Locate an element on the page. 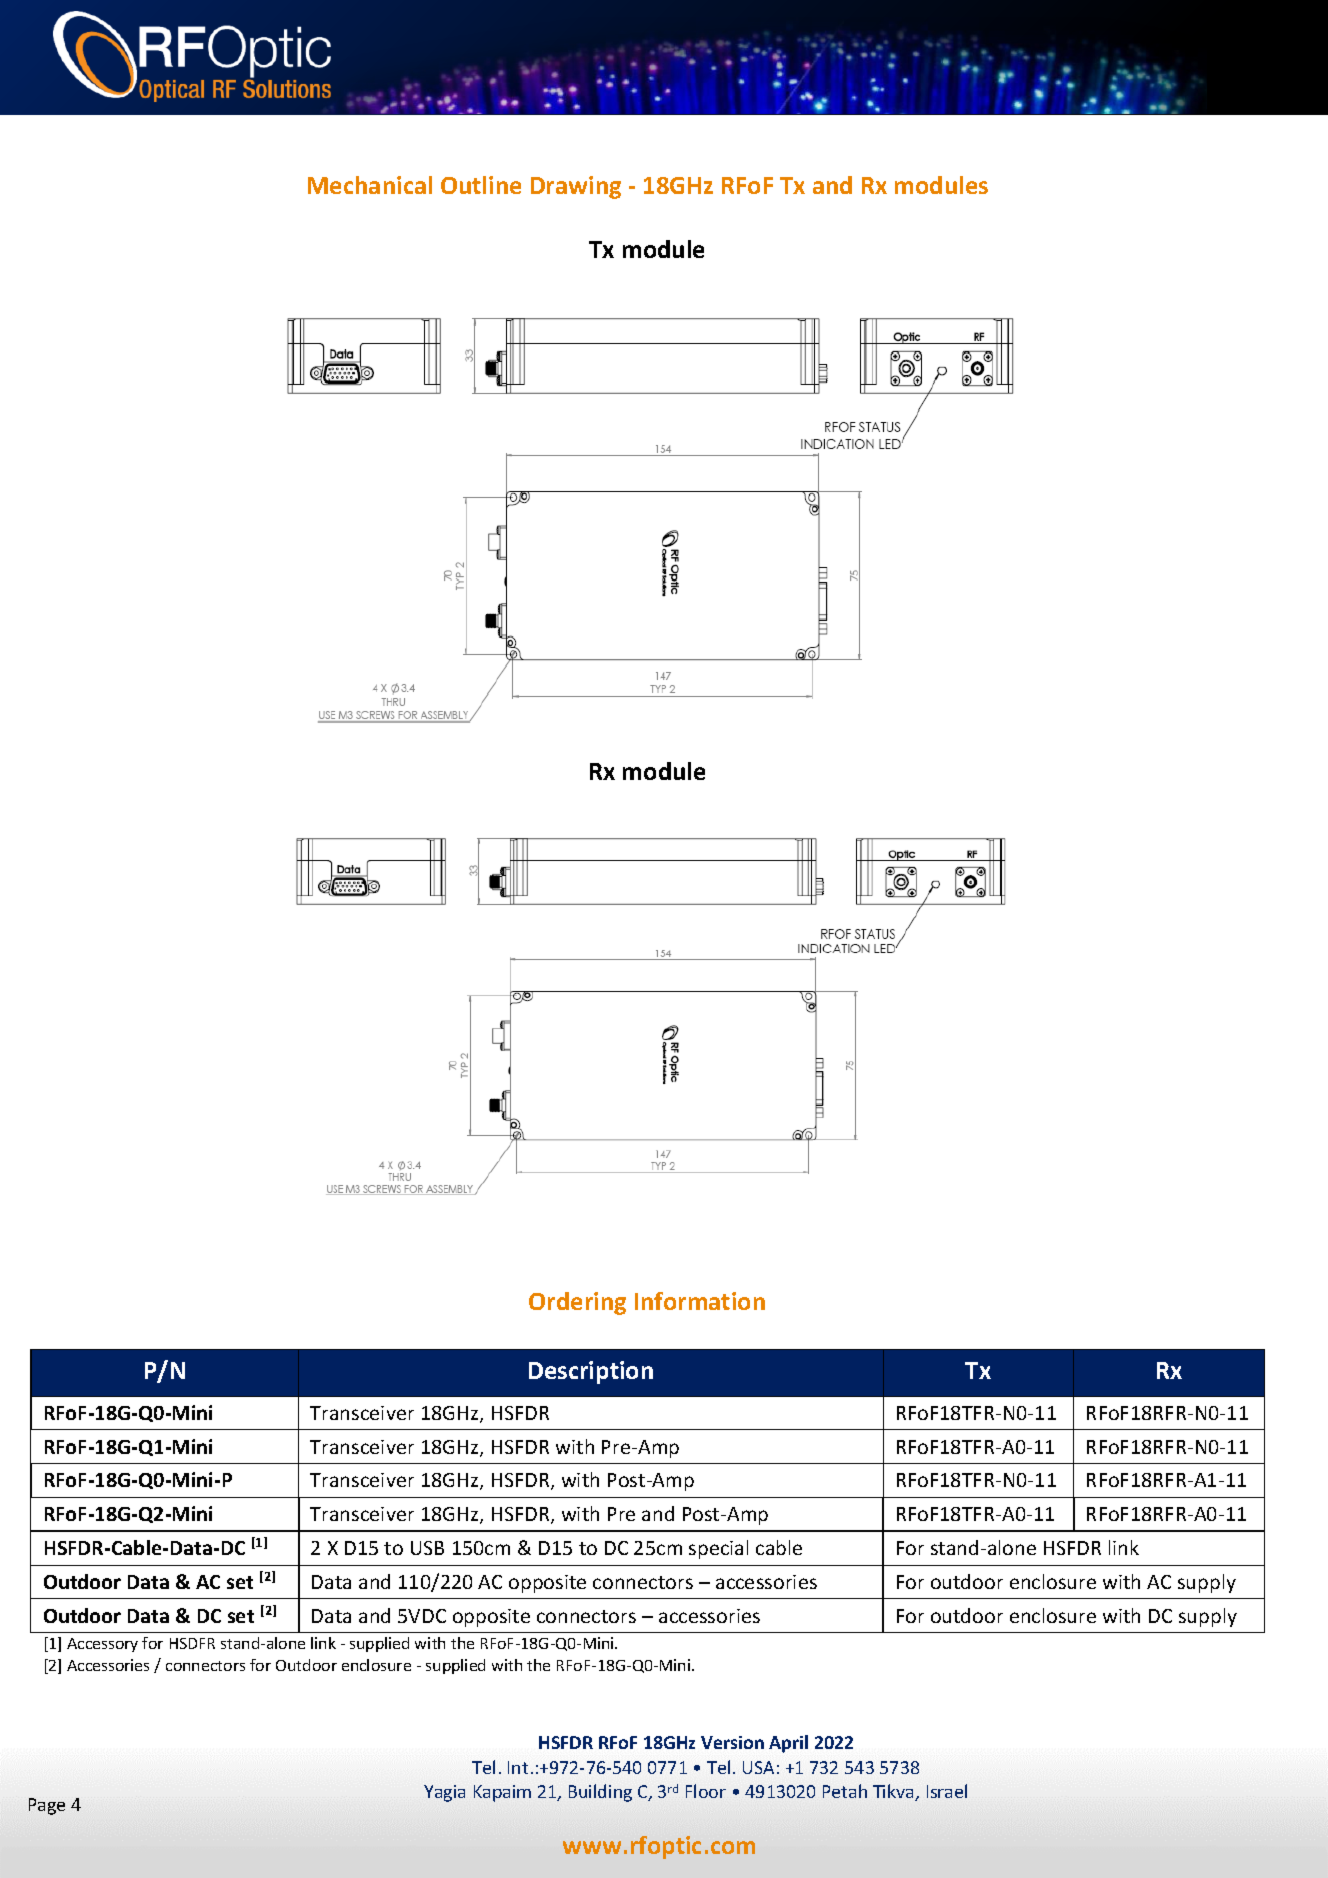 Image resolution: width=1328 pixels, height=1878 pixels. Information is located at coordinates (700, 1301).
